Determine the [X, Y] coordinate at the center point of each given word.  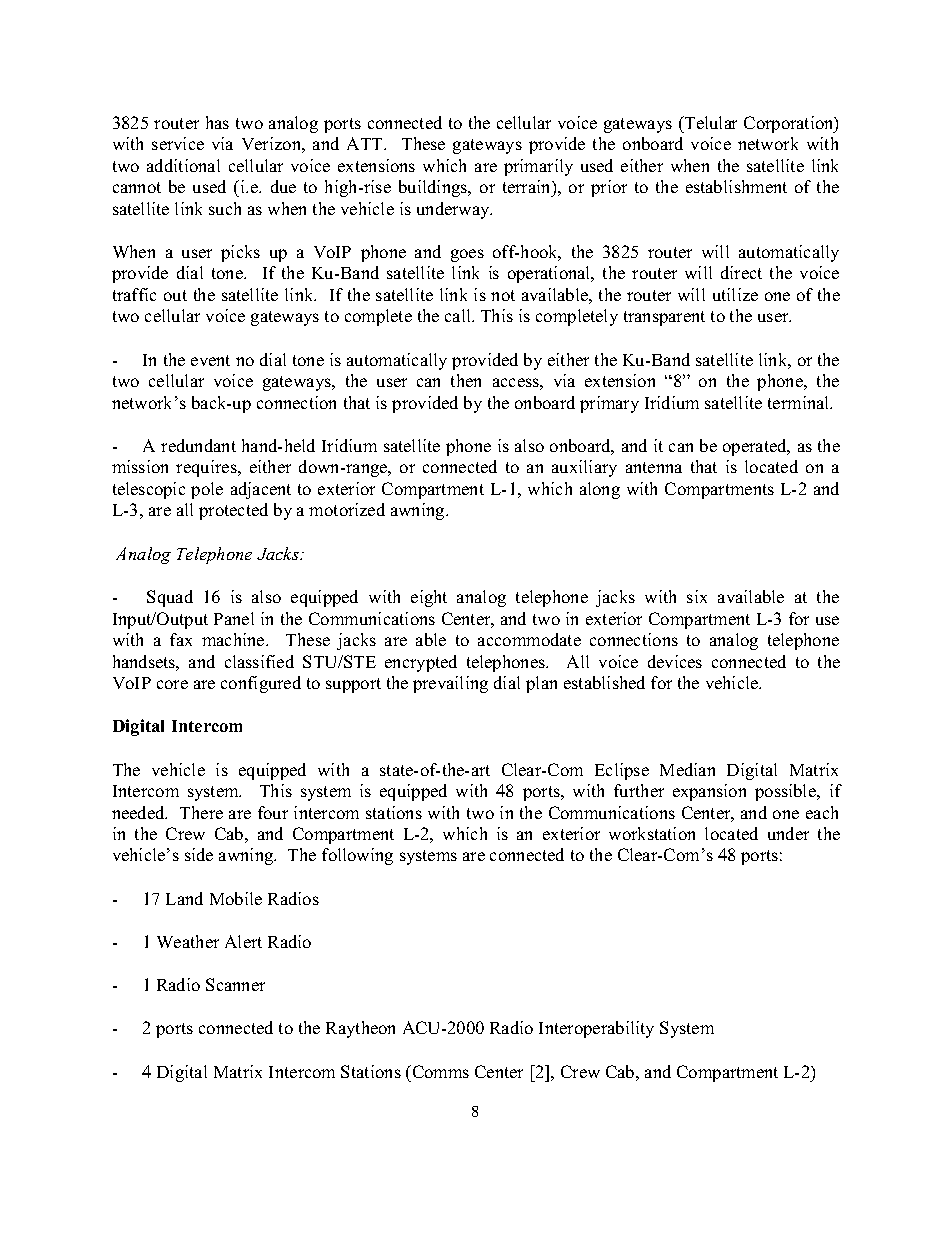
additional [183, 165]
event [210, 360]
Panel [234, 618]
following [357, 856]
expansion [709, 792]
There [201, 812]
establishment [736, 186]
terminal [800, 402]
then [466, 380]
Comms [439, 1071]
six [697, 596]
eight [429, 598]
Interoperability [596, 1029]
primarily [538, 167]
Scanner [235, 984]
